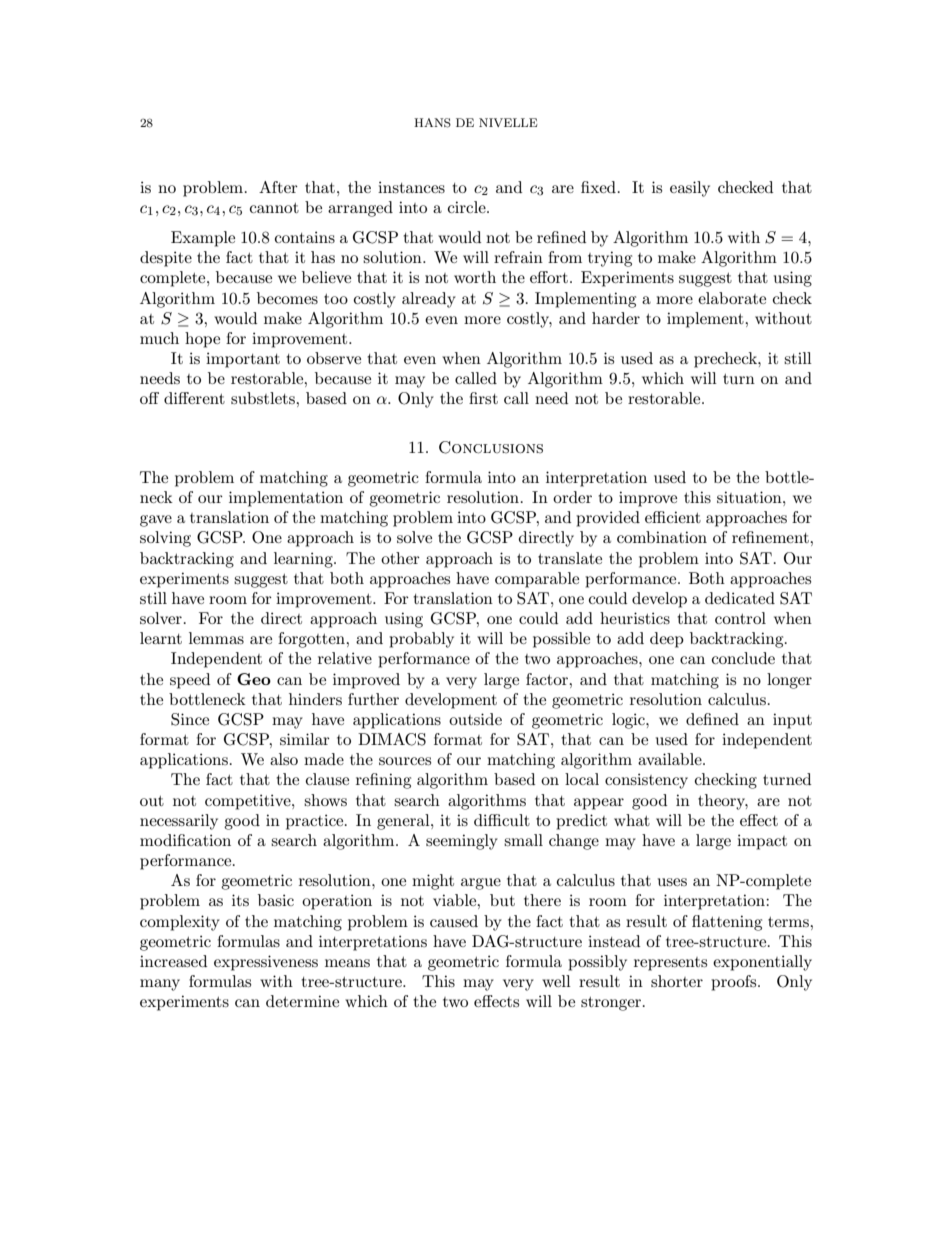  Describe the element at coordinates (278, 187) in the screenshot. I see `After` at that location.
